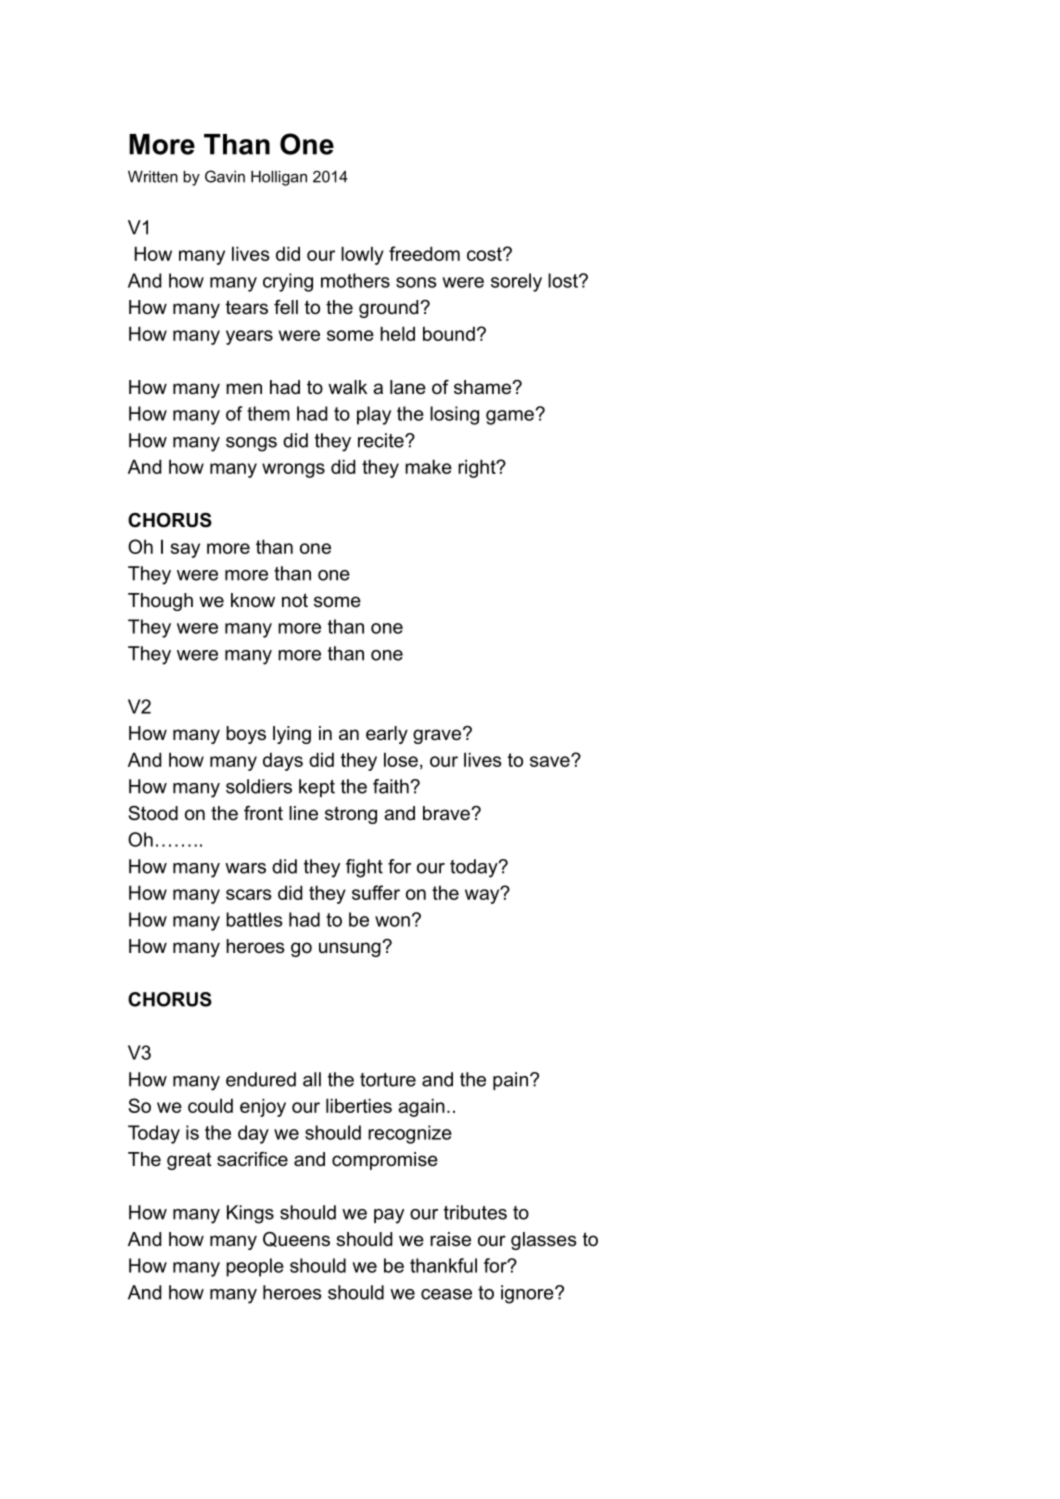 The image size is (1060, 1499). Describe the element at coordinates (255, 1267) in the screenshot. I see `people` at that location.
